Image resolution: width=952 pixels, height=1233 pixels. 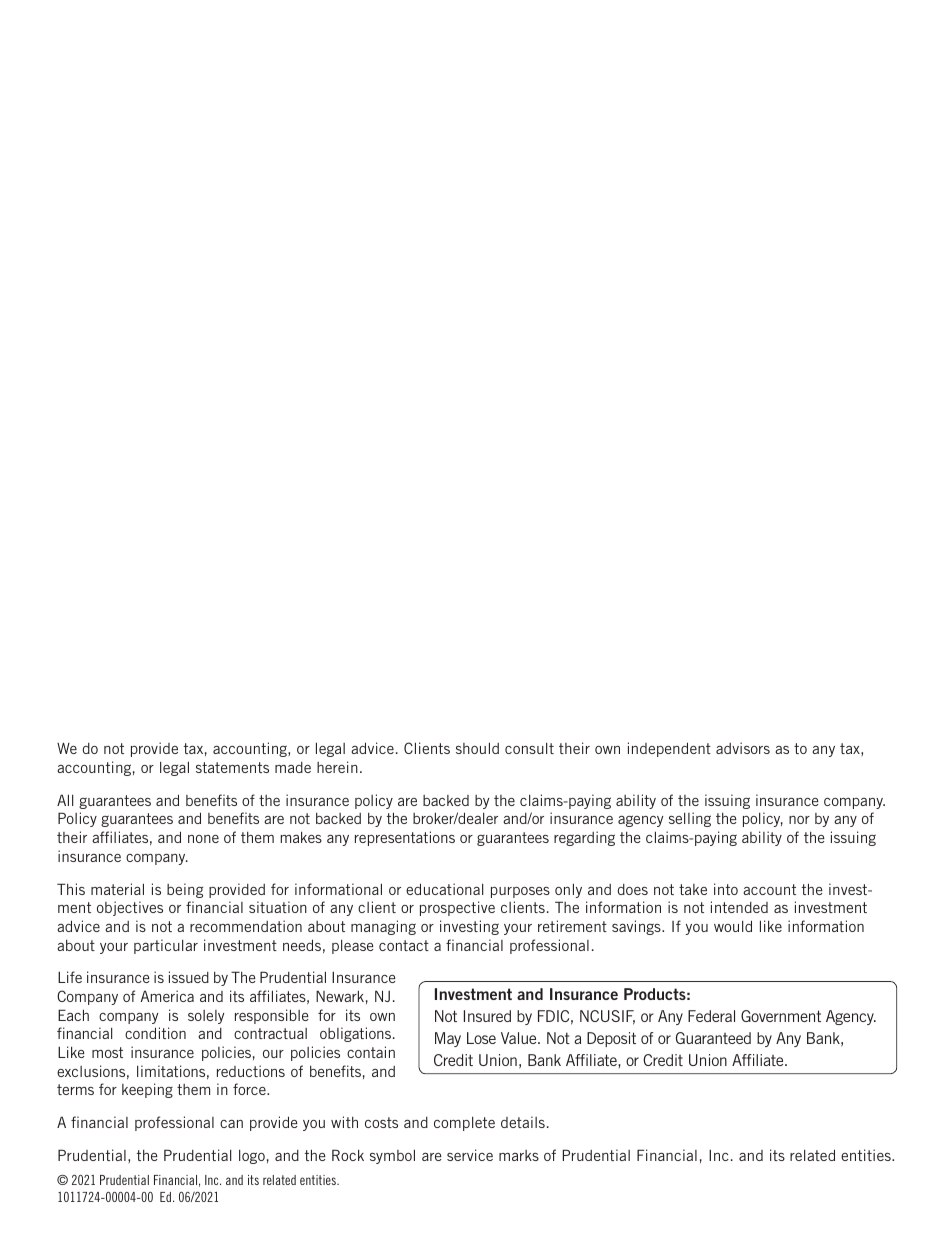 What do you see at coordinates (713, 1038) in the image?
I see `Guaranteed` at bounding box center [713, 1038].
